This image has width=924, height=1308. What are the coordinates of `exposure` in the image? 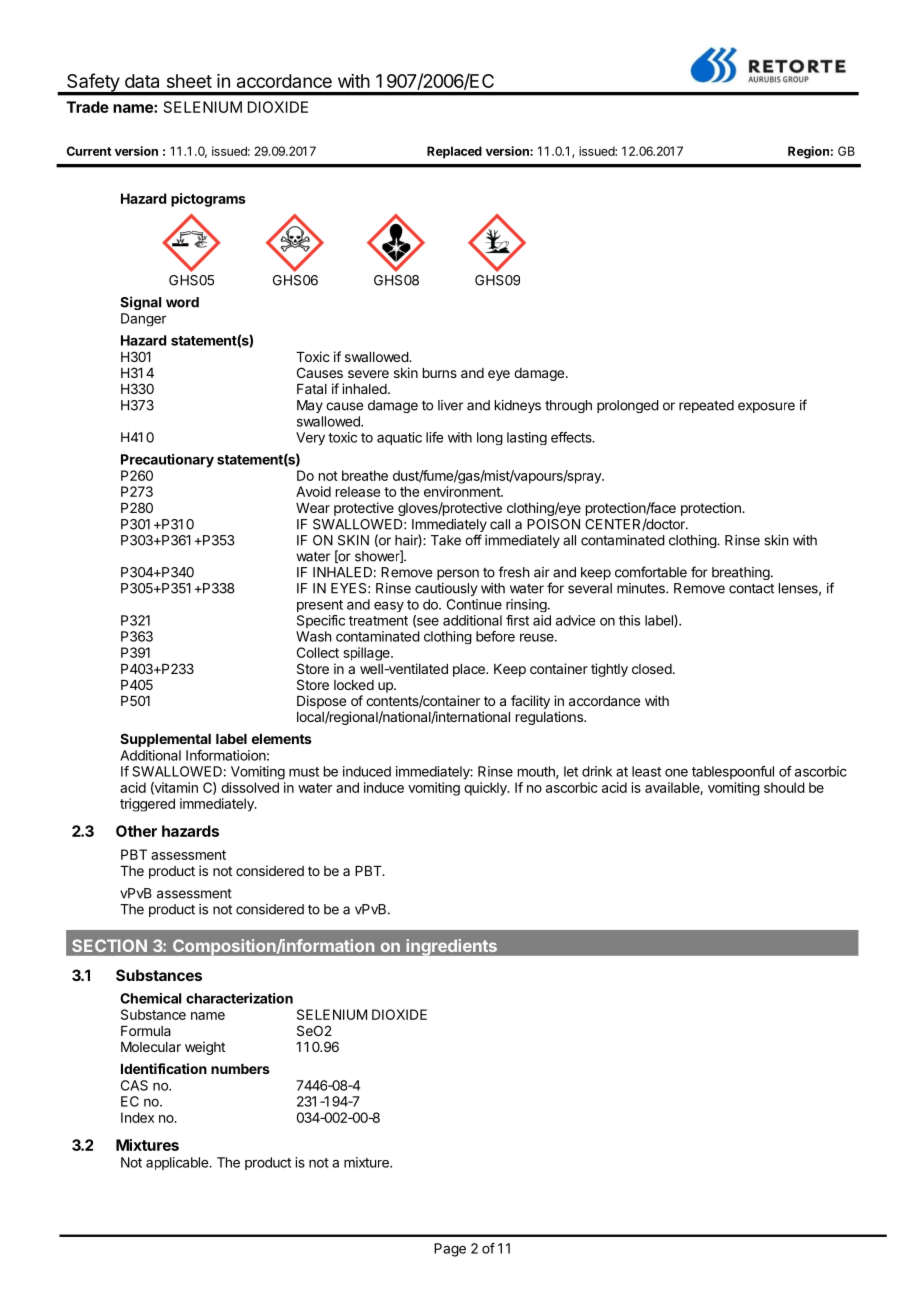 It's located at (766, 407).
